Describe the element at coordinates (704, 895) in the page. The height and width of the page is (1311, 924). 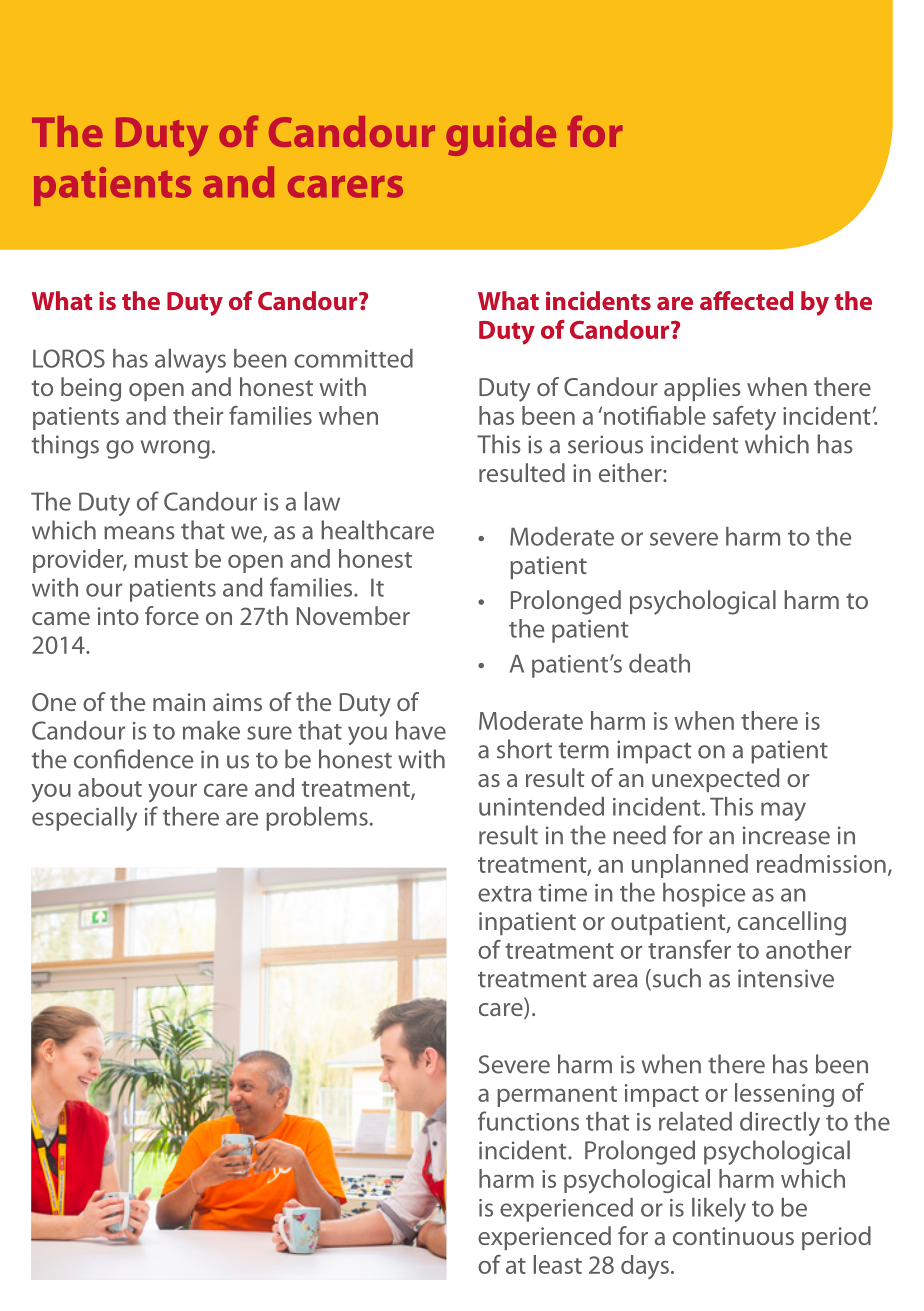
I see `hospice` at that location.
